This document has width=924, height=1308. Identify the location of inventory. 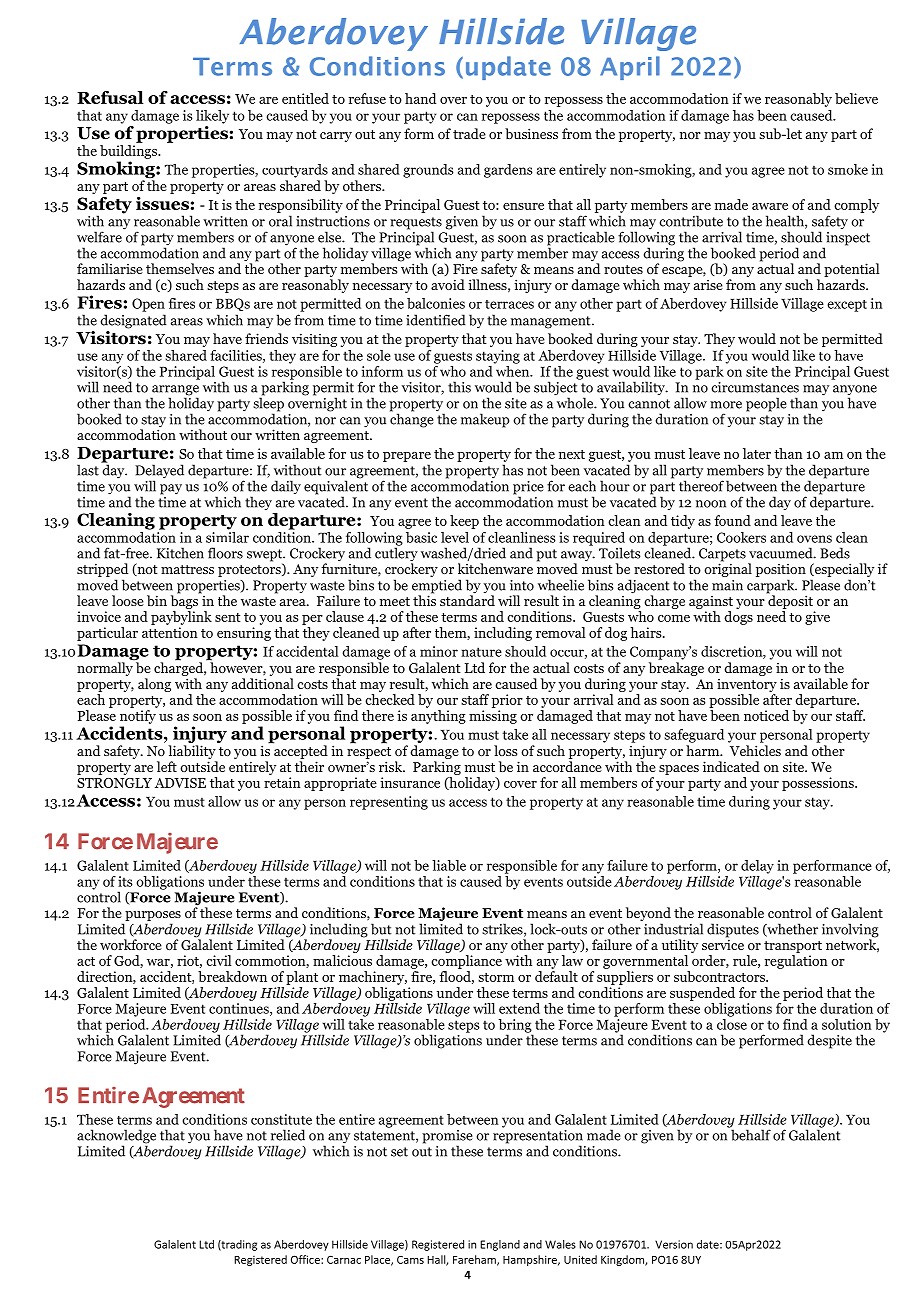
(747, 685).
